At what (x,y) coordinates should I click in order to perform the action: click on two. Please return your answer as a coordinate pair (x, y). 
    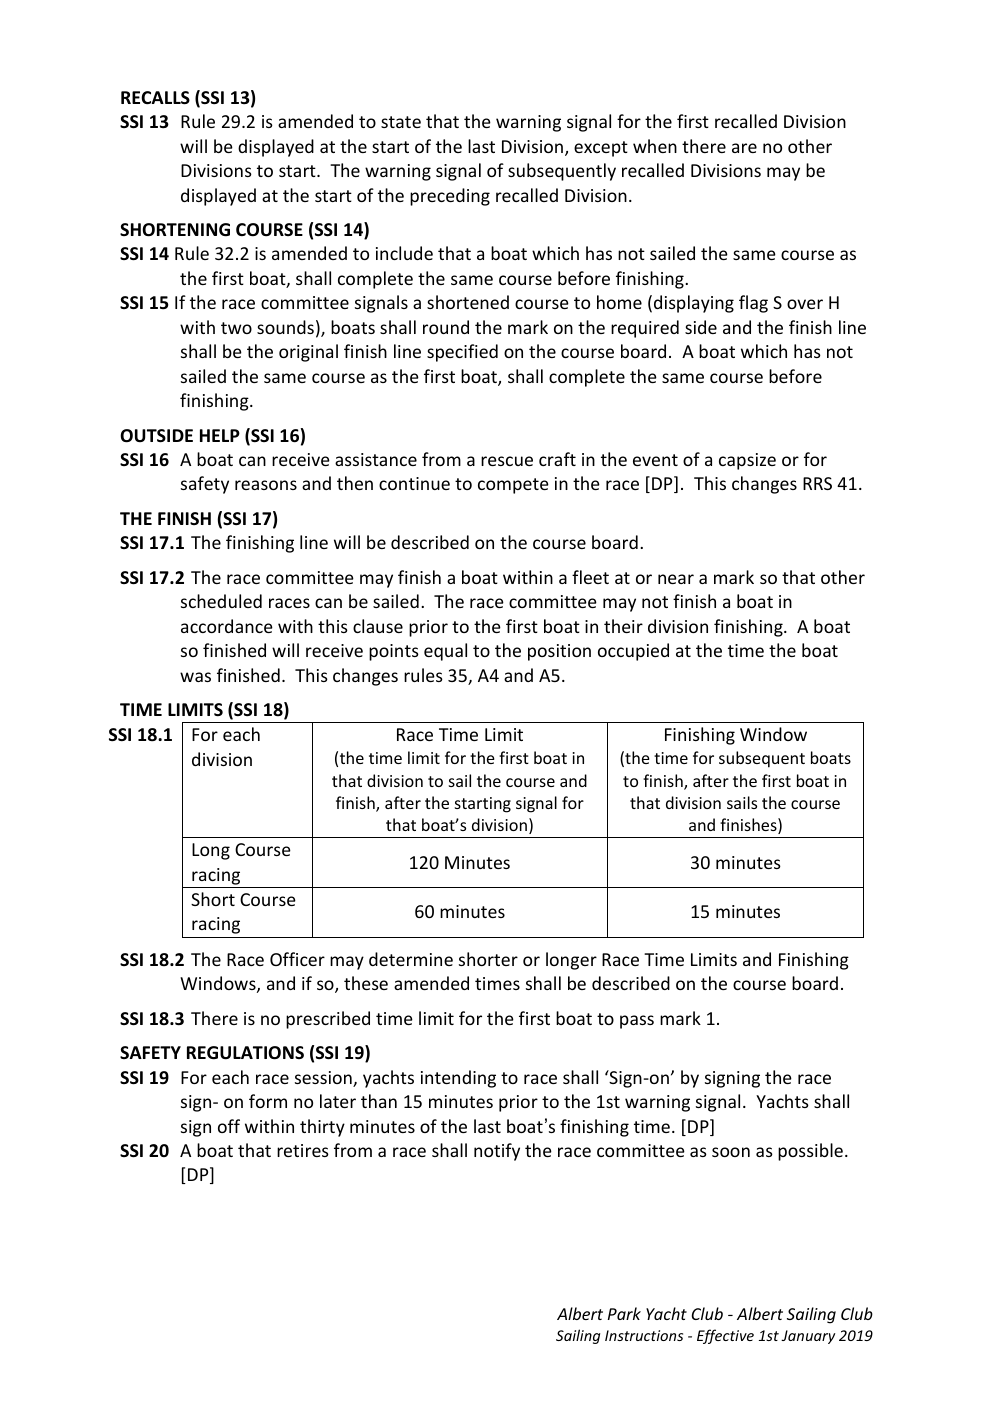
    Looking at the image, I should click on (236, 328).
